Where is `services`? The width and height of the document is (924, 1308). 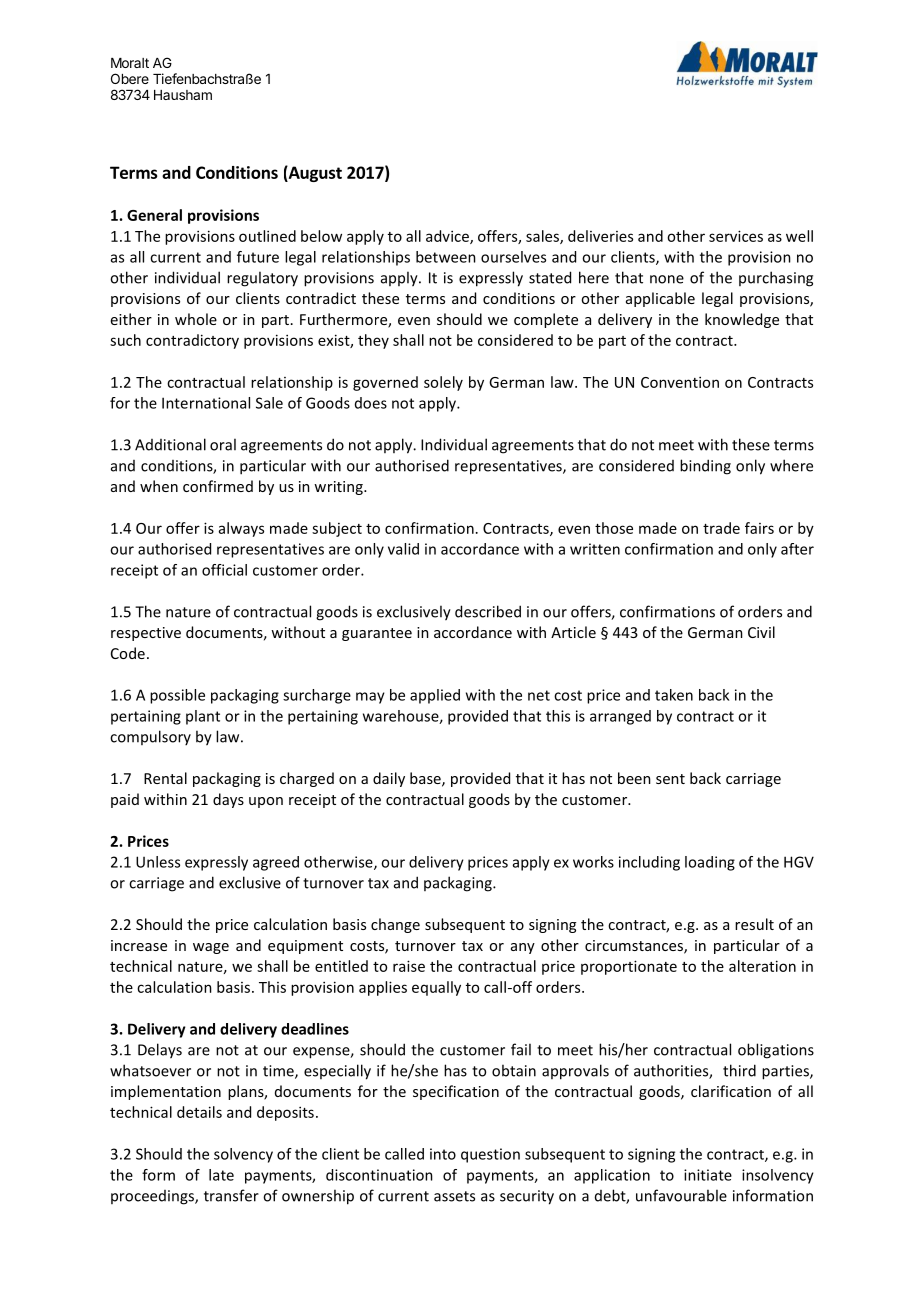
services is located at coordinates (736, 236).
